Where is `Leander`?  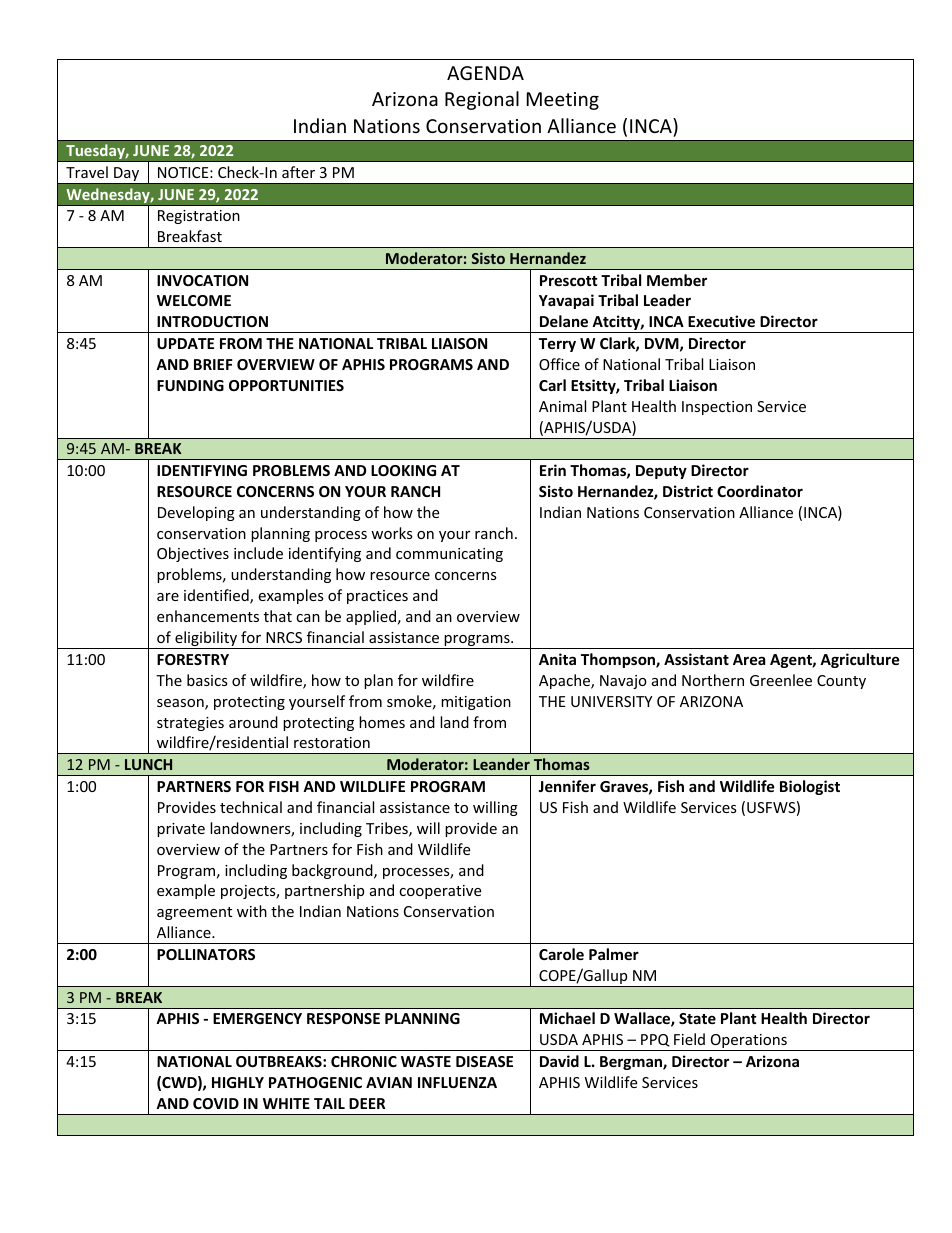 Leander is located at coordinates (501, 764).
